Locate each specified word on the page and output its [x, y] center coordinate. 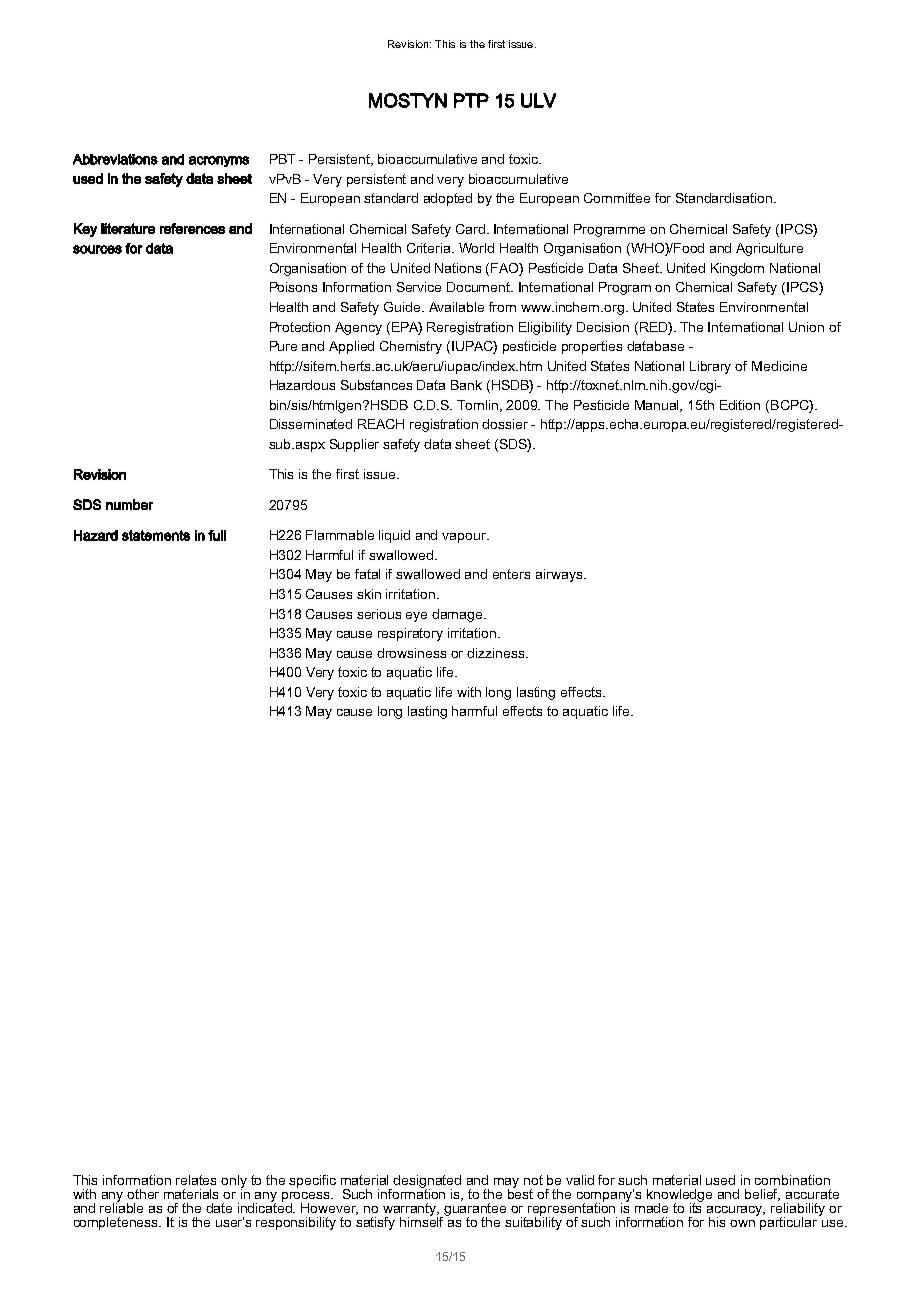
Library [710, 367]
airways [560, 575]
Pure [283, 346]
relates [196, 1180]
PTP [471, 100]
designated [427, 1183]
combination [792, 1180]
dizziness [497, 653]
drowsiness [411, 653]
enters [511, 574]
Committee [617, 198]
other [143, 1194]
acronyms [219, 161]
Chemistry [411, 347]
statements [156, 535]
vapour [465, 538]
